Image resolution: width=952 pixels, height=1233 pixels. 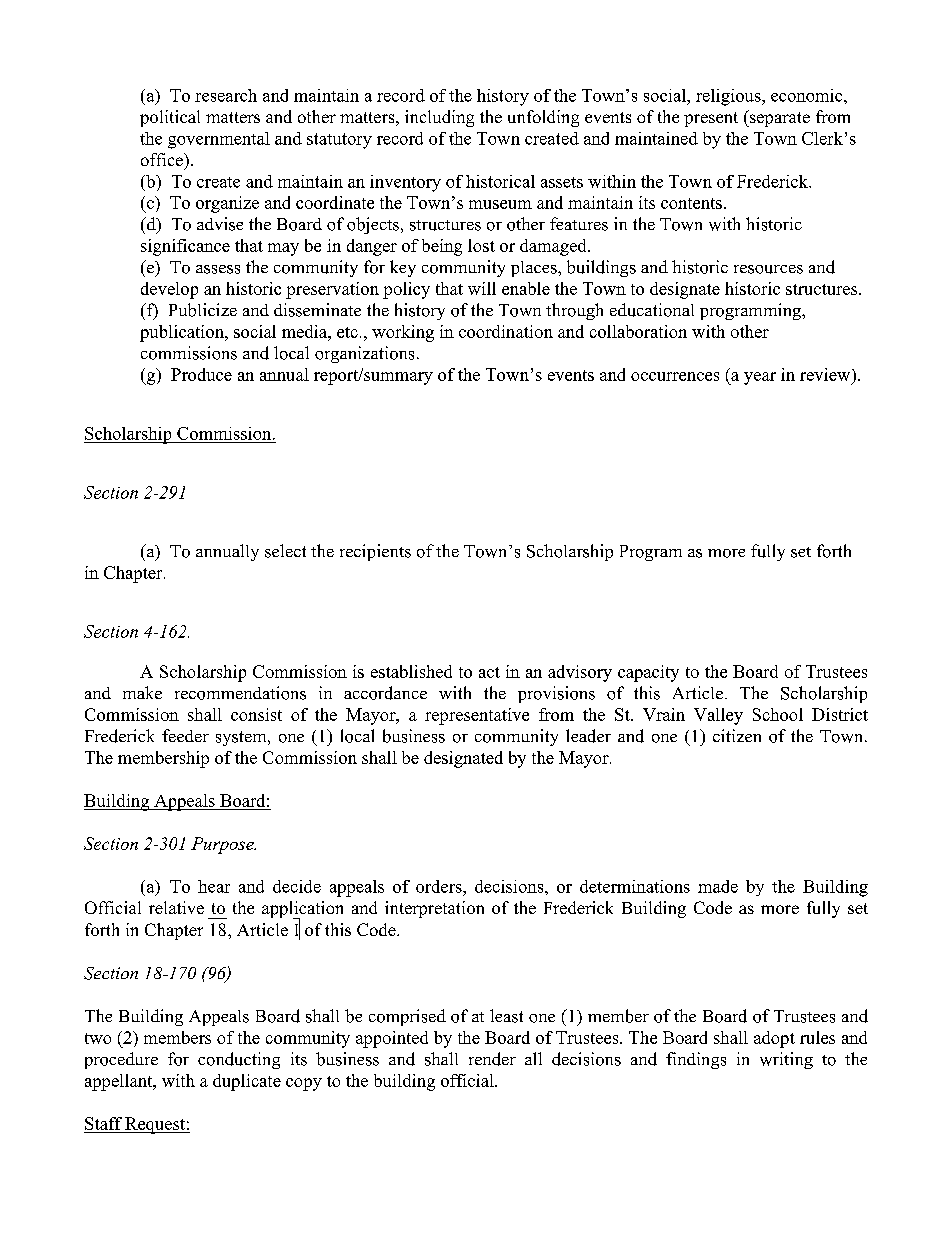 I want to click on act, so click(x=489, y=672).
